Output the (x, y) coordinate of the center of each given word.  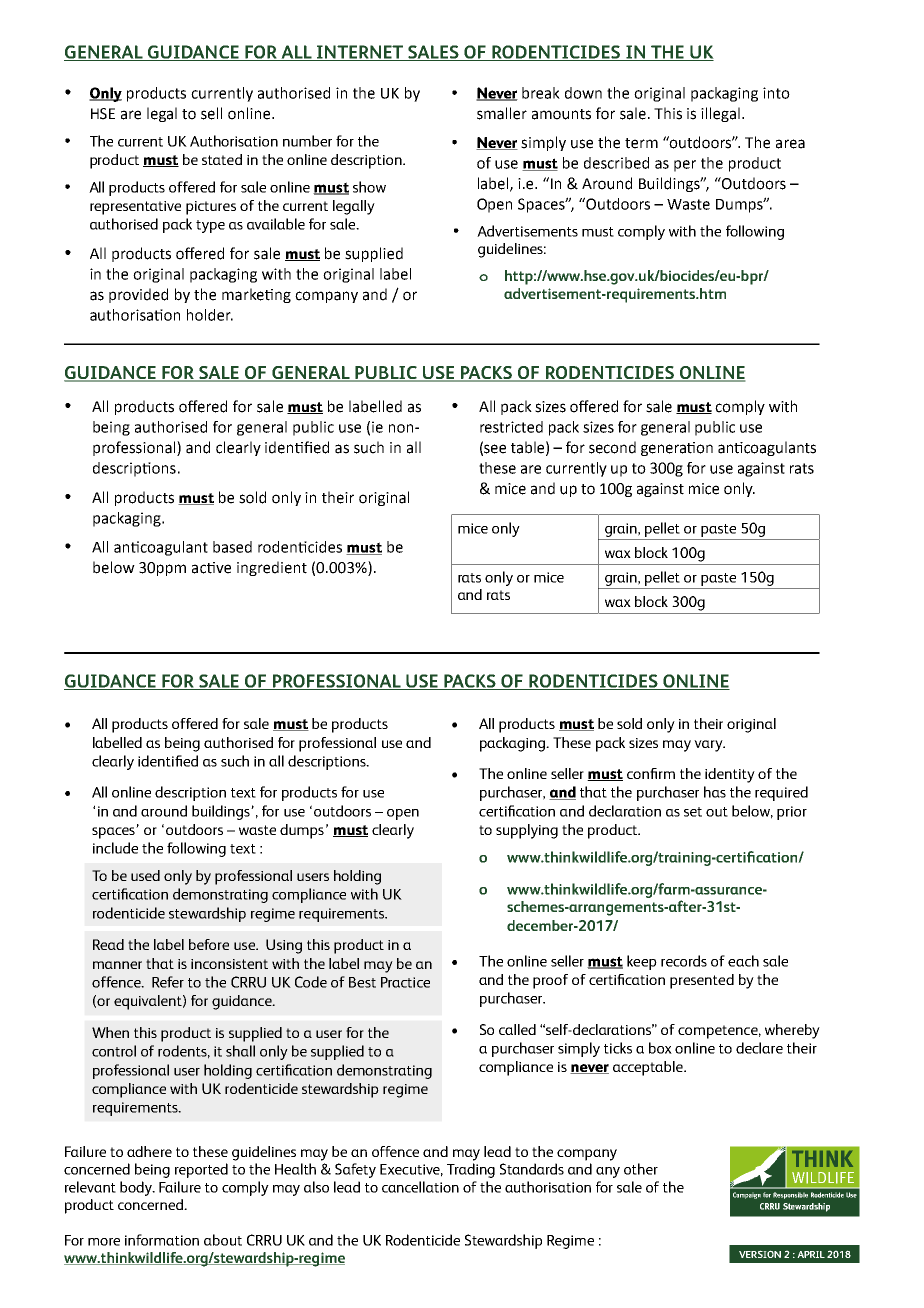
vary (709, 746)
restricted (511, 427)
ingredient (272, 568)
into (776, 93)
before (209, 944)
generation (677, 449)
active (211, 568)
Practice (405, 982)
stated (222, 159)
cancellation (420, 1187)
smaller (502, 113)
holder (210, 315)
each (743, 961)
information (162, 1240)
